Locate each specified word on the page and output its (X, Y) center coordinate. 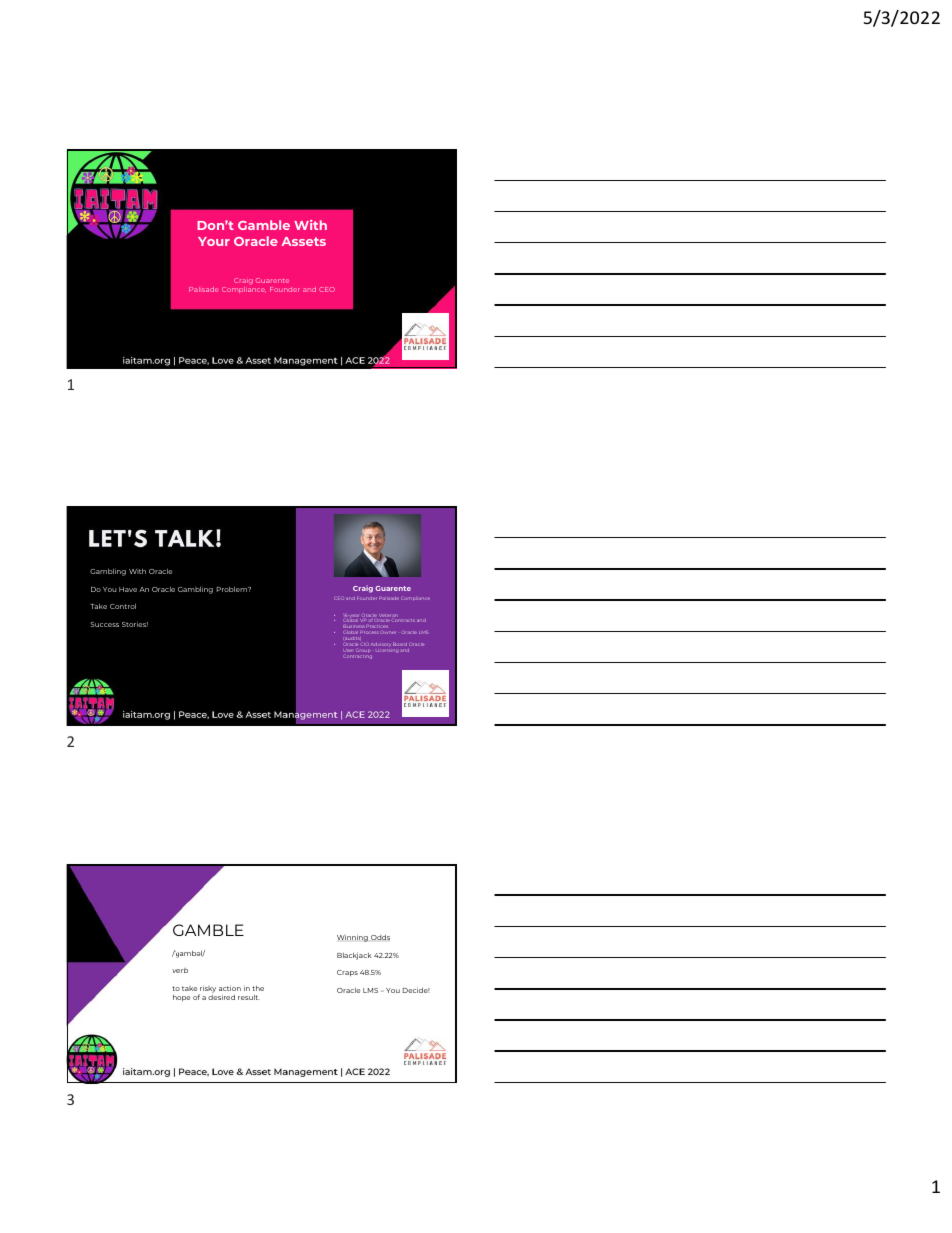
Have (128, 589)
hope (181, 998)
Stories (135, 624)
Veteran (388, 617)
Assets (303, 241)
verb (180, 970)
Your (214, 241)
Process (369, 632)
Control (123, 606)
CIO (365, 644)
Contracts (403, 620)
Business (352, 627)
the (258, 988)
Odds (380, 937)
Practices (377, 625)
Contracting (357, 657)
